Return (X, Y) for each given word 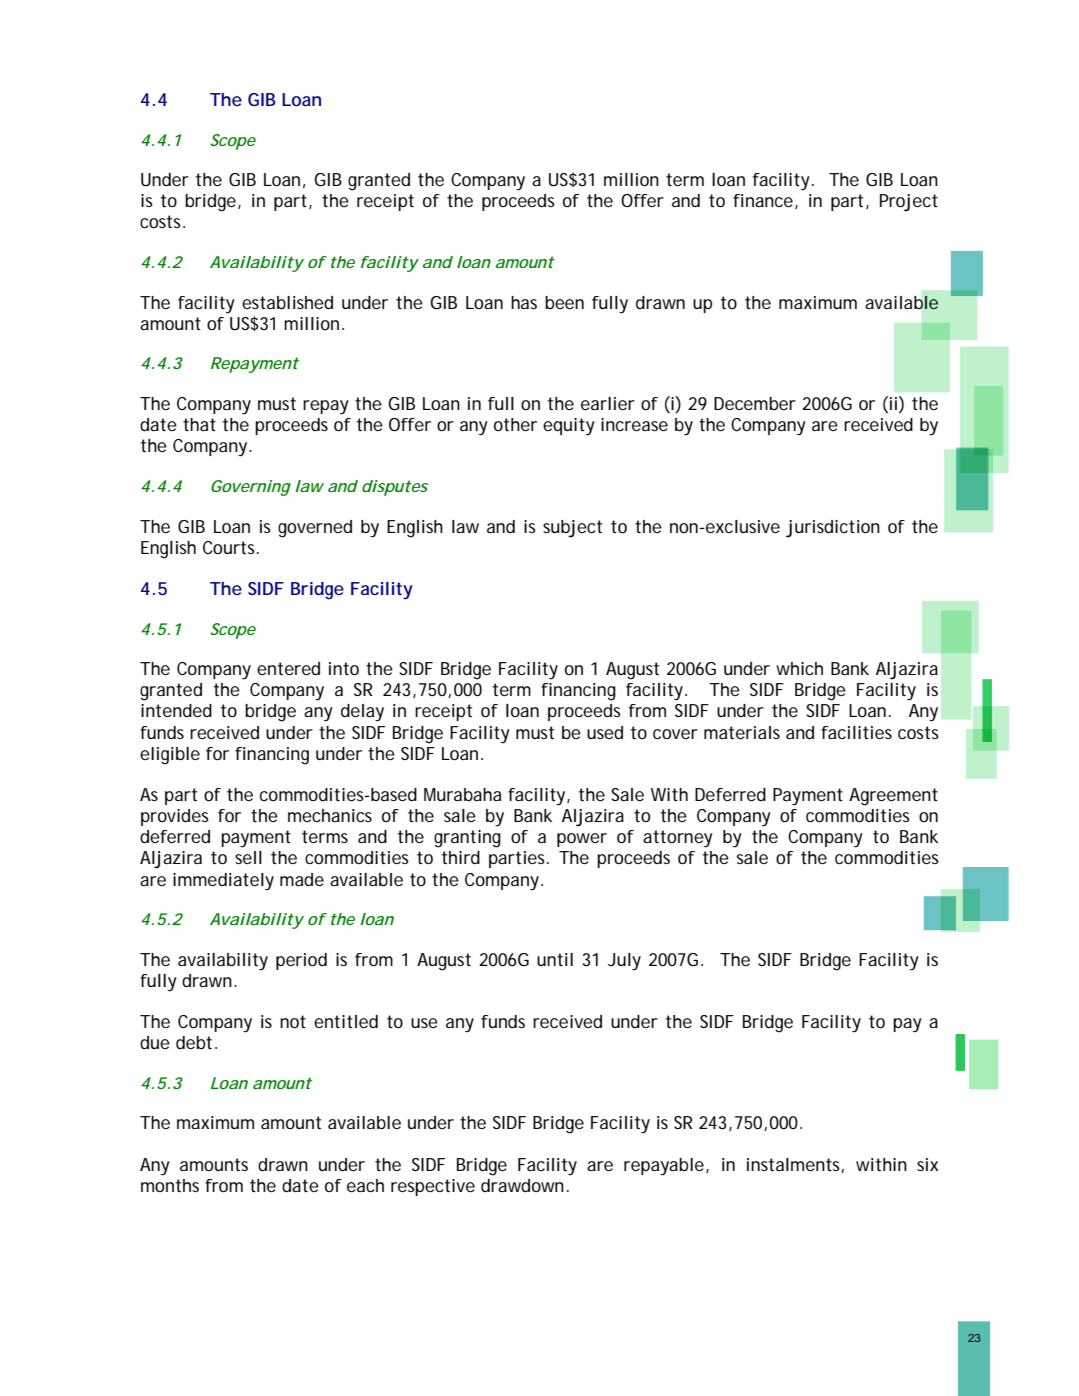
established (287, 302)
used (605, 732)
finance (763, 200)
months (170, 1185)
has (524, 302)
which (799, 668)
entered (288, 668)
